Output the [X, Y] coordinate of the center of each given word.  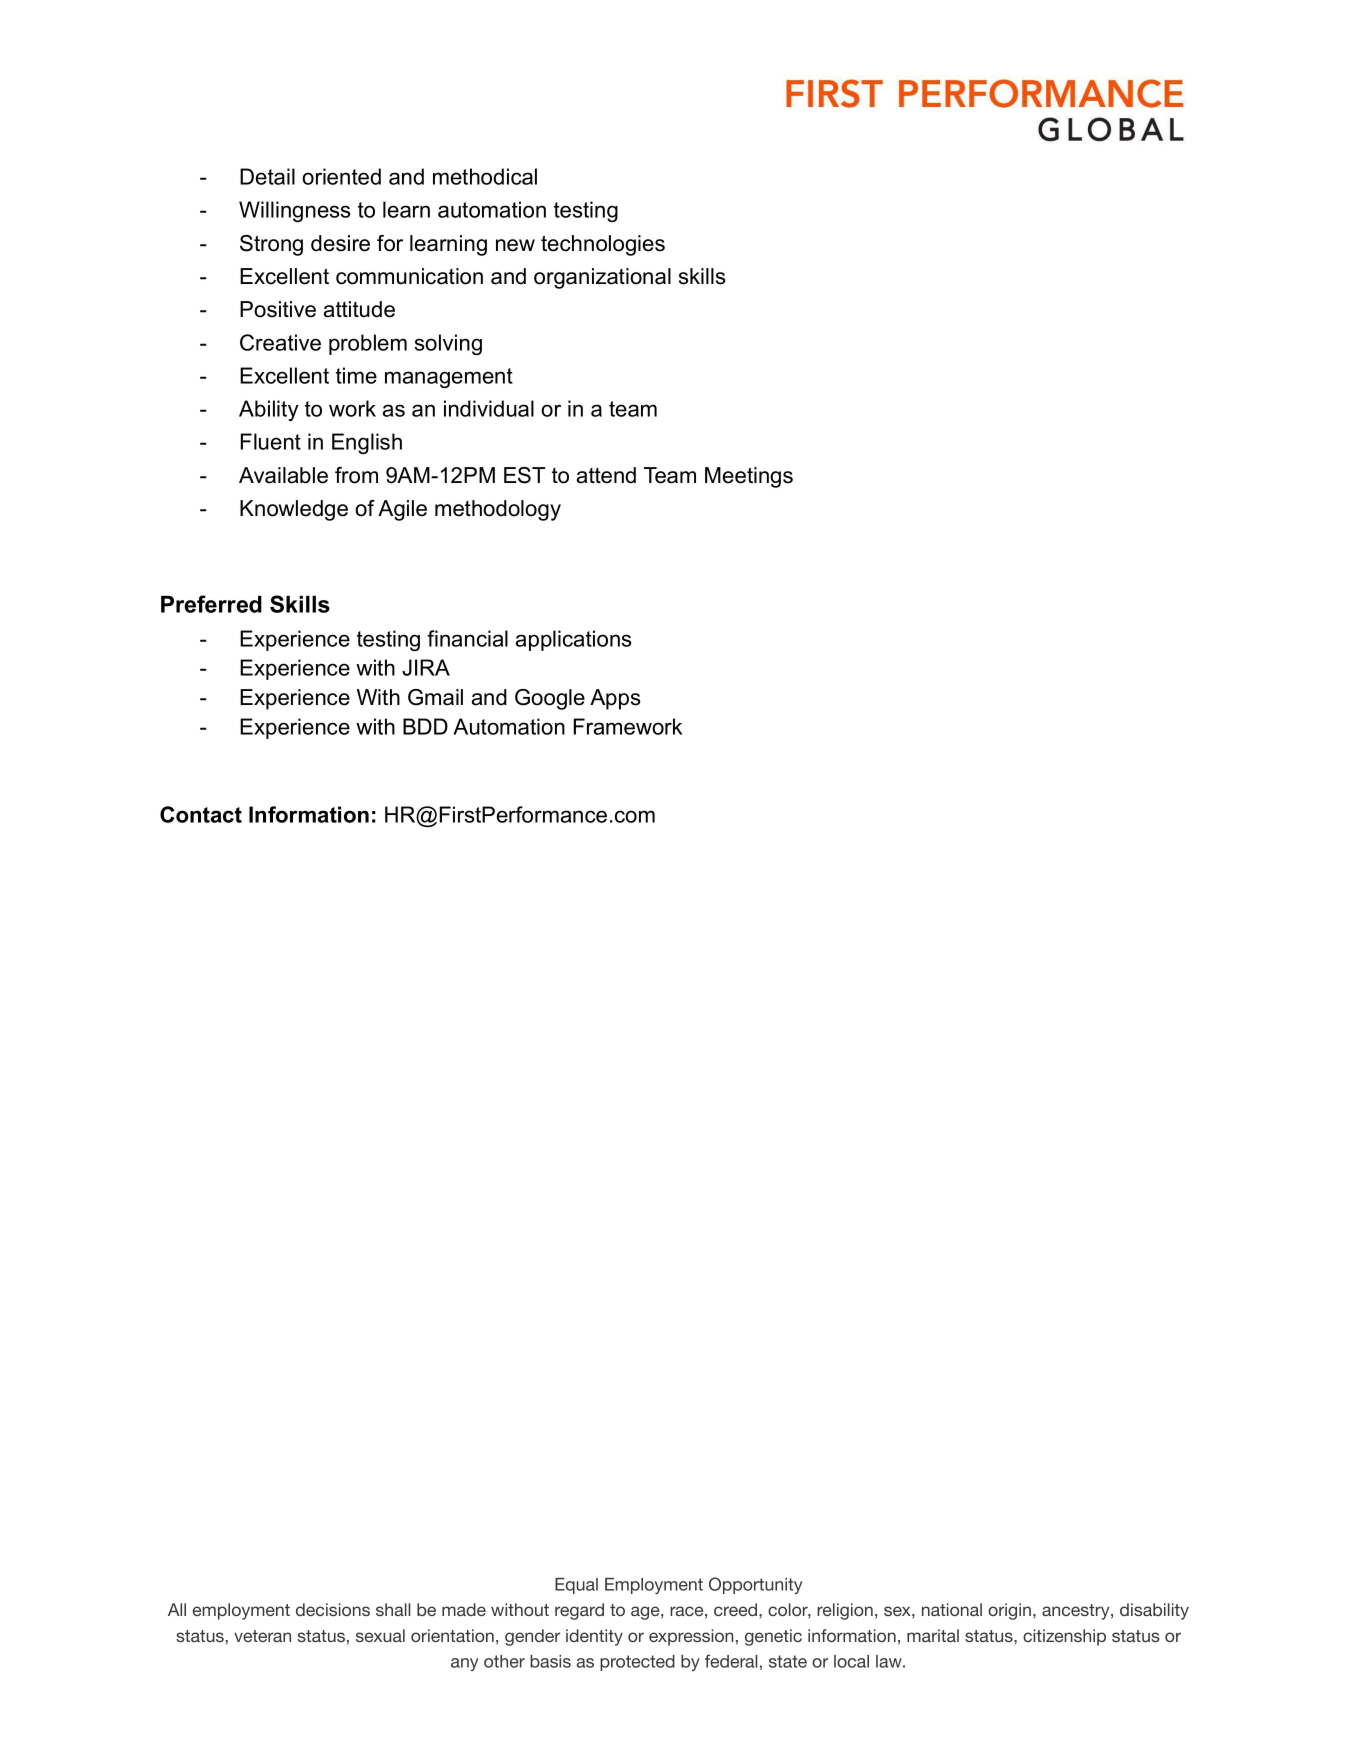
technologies [603, 245]
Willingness [294, 211]
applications [573, 640]
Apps [615, 699]
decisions [333, 1609]
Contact [201, 814]
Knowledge [294, 510]
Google [550, 699]
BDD [425, 726]
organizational [602, 278]
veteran [262, 1636]
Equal [576, 1586]
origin [1009, 1611]
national [952, 1609]
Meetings [749, 477]
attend [606, 475]
